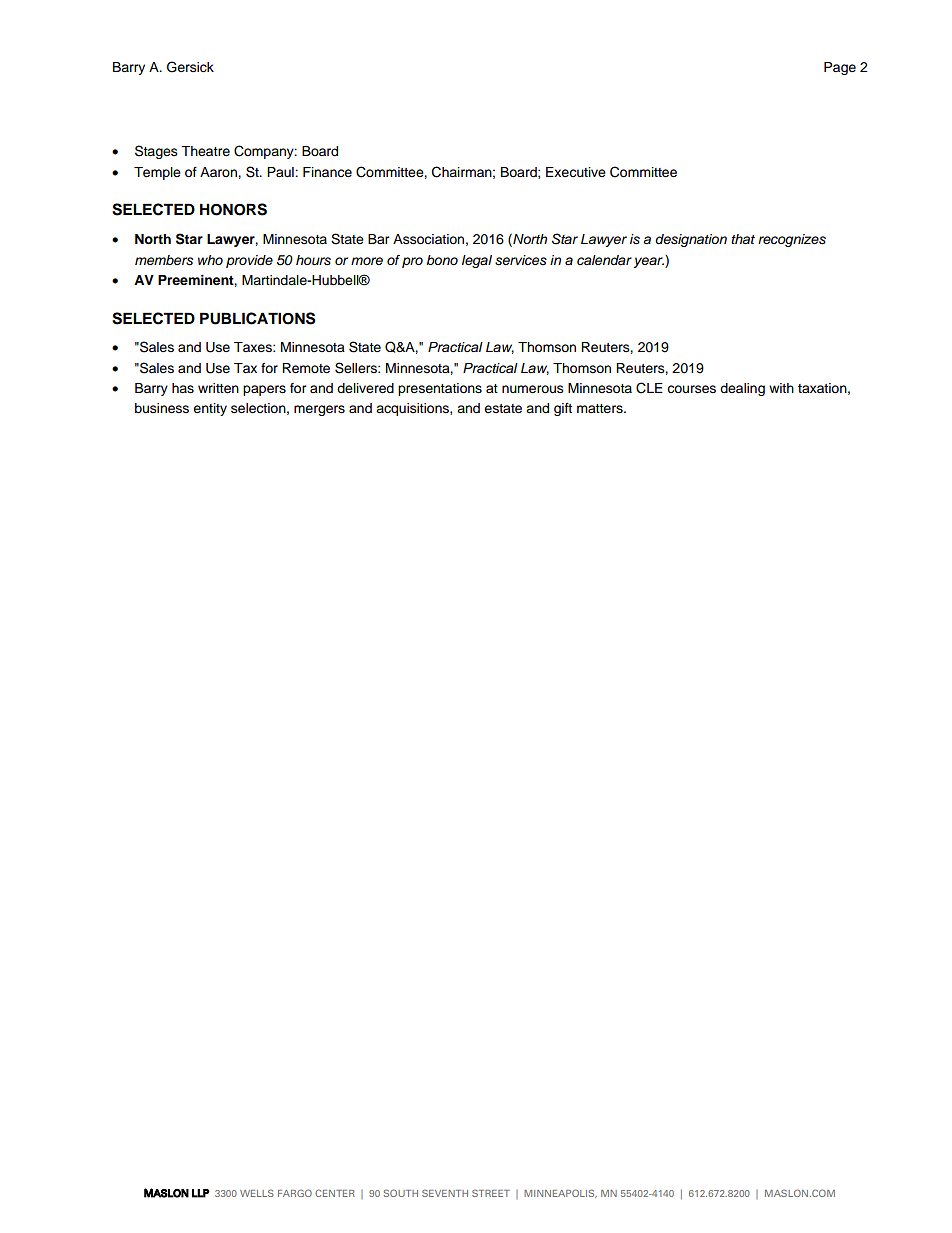 The height and width of the screenshot is (1233, 952). Describe the element at coordinates (840, 68) in the screenshot. I see `Page` at that location.
